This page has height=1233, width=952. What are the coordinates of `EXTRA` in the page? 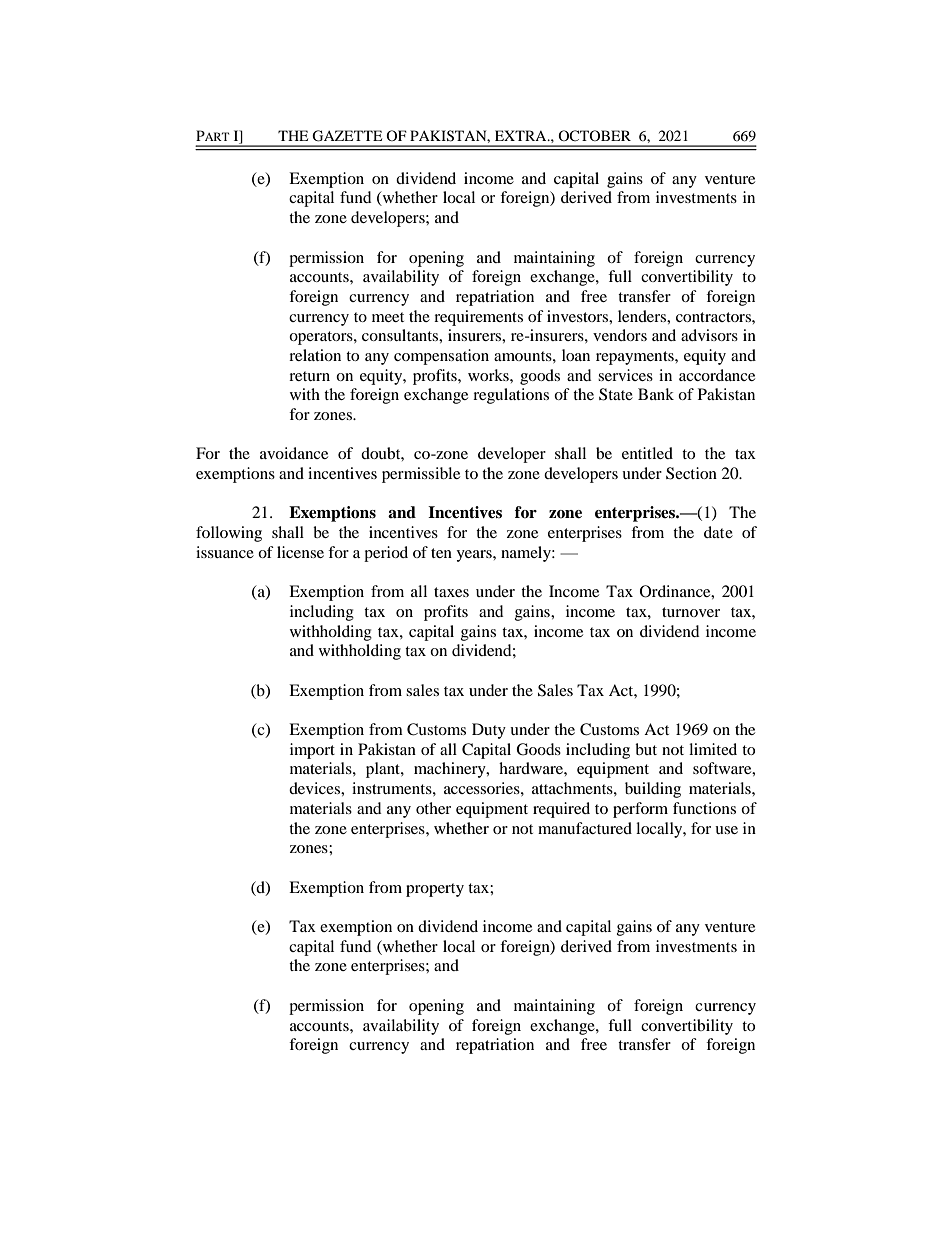 It's located at (522, 135).
